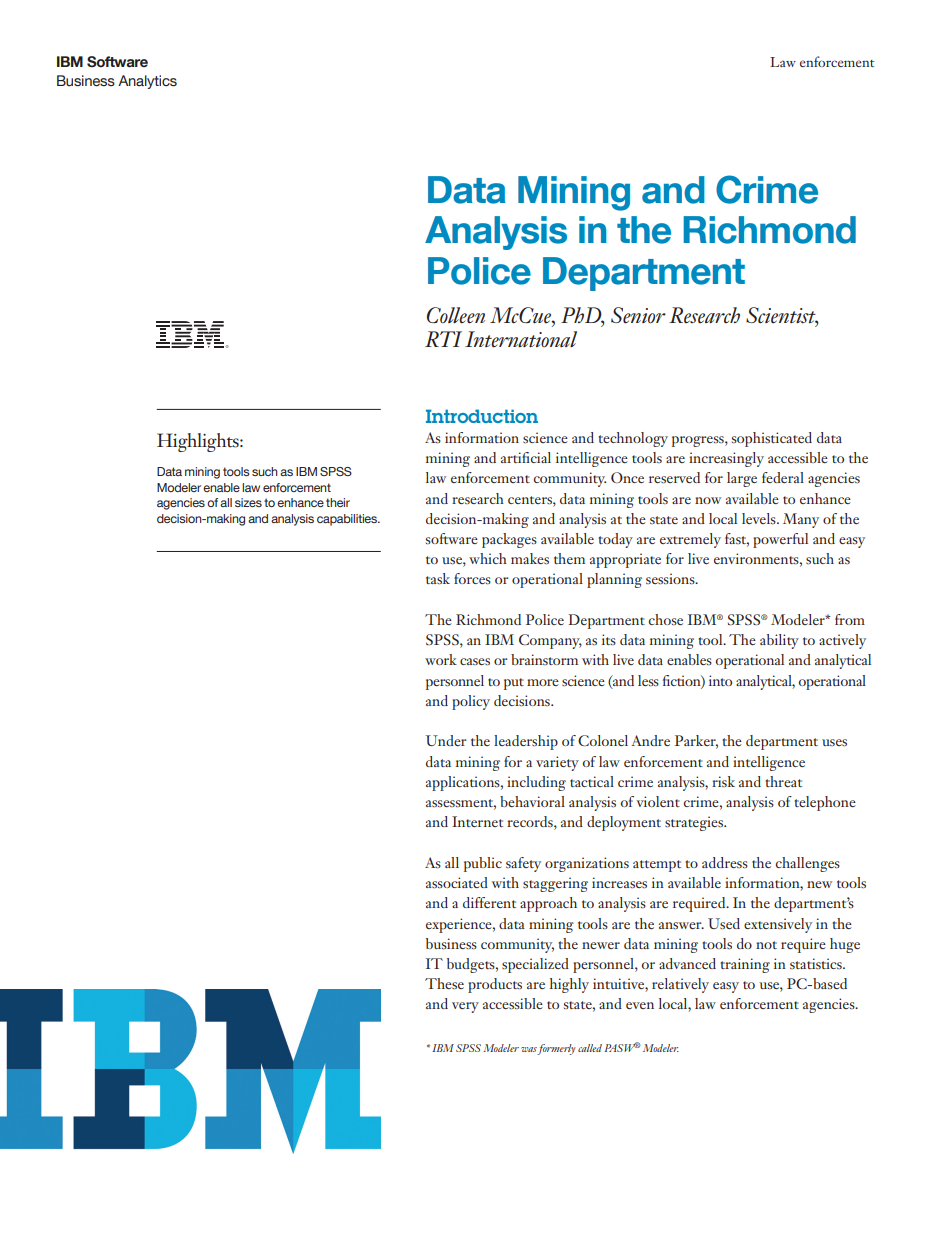 The image size is (952, 1233). What do you see at coordinates (638, 315) in the screenshot?
I see `Senior` at bounding box center [638, 315].
